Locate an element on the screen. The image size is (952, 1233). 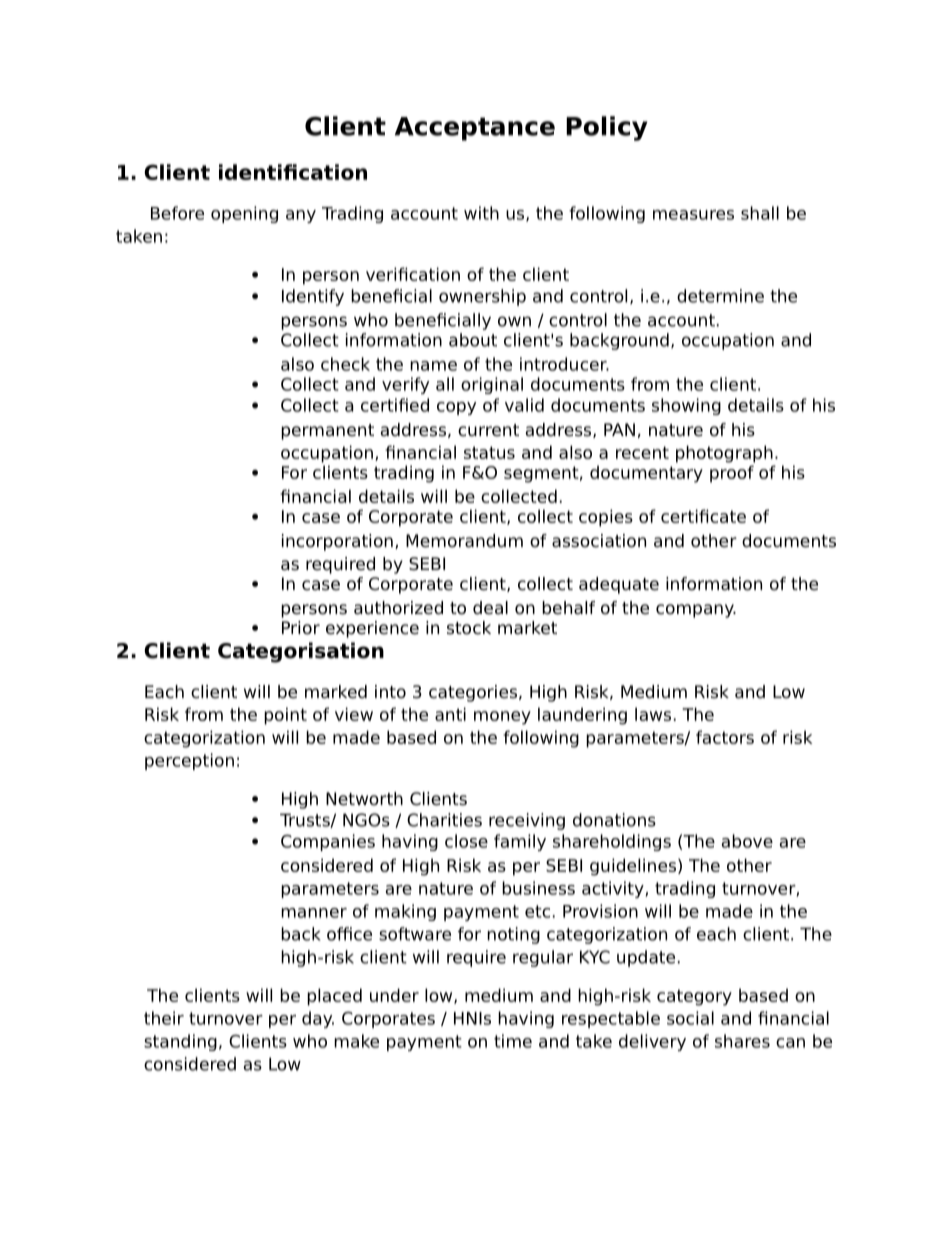
Identify is located at coordinates (313, 297).
